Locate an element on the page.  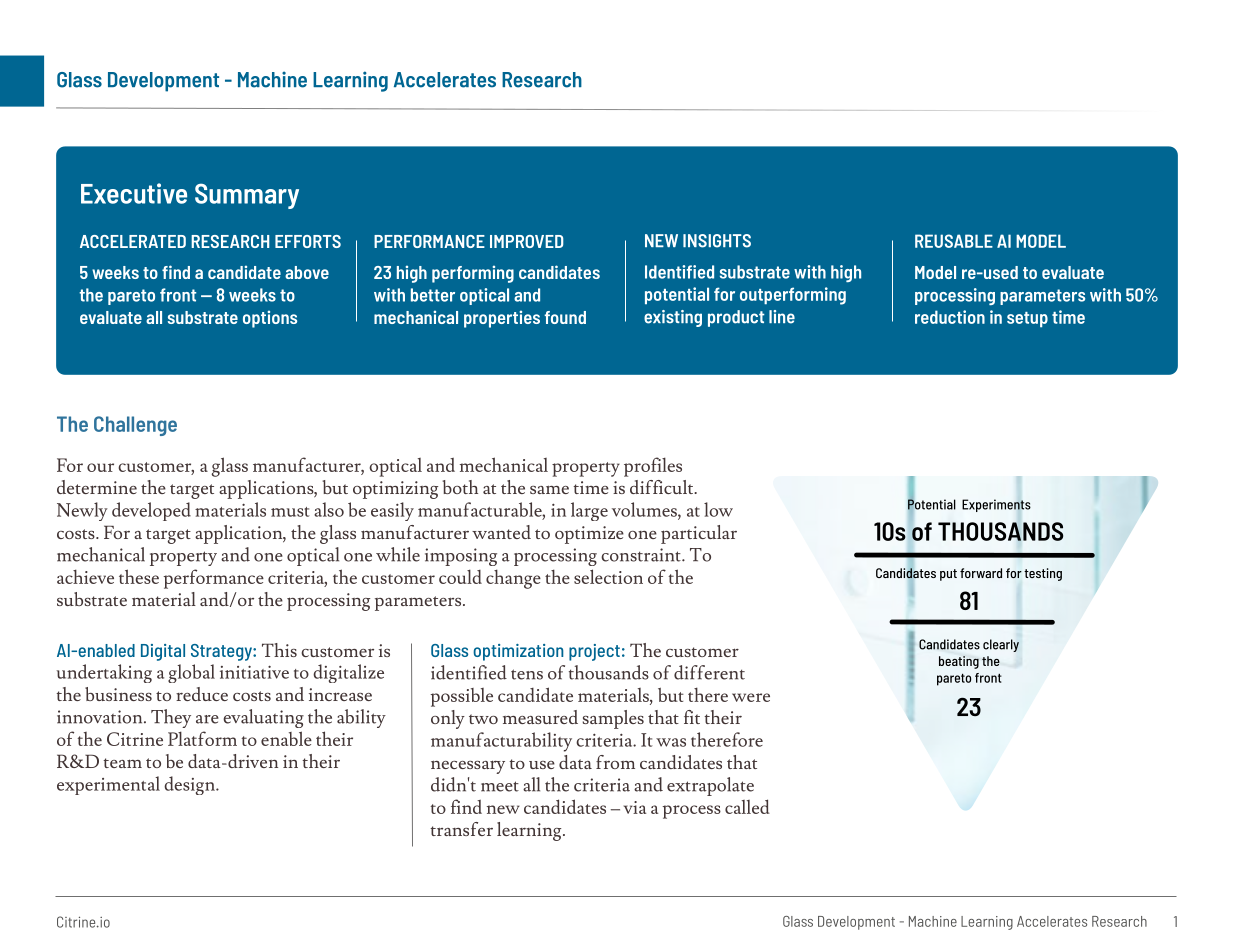
low is located at coordinates (718, 509).
